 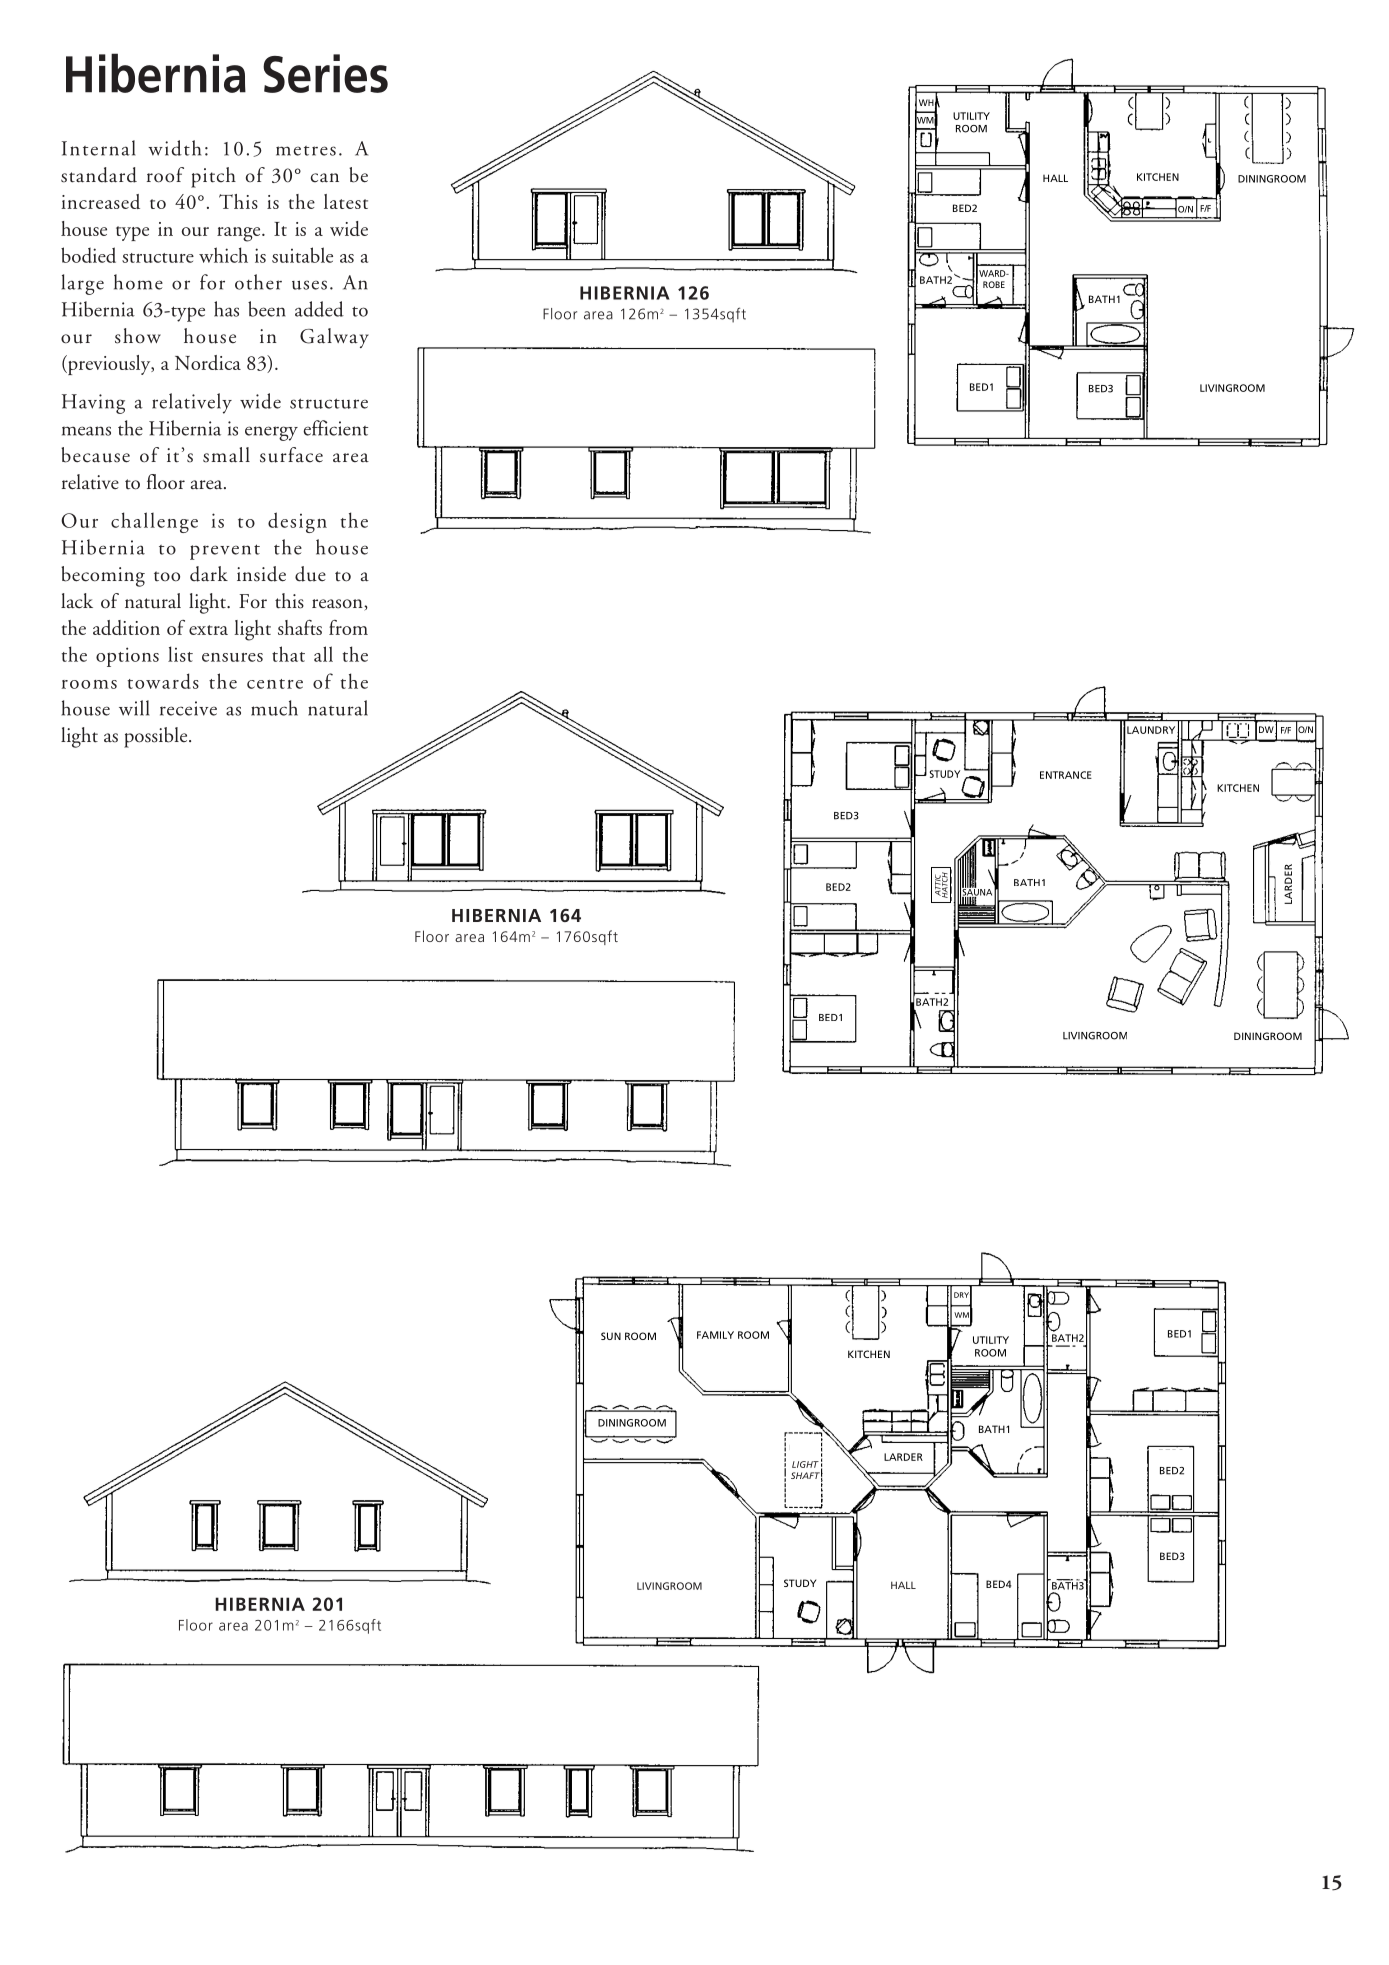 I want to click on receive, so click(x=188, y=708).
